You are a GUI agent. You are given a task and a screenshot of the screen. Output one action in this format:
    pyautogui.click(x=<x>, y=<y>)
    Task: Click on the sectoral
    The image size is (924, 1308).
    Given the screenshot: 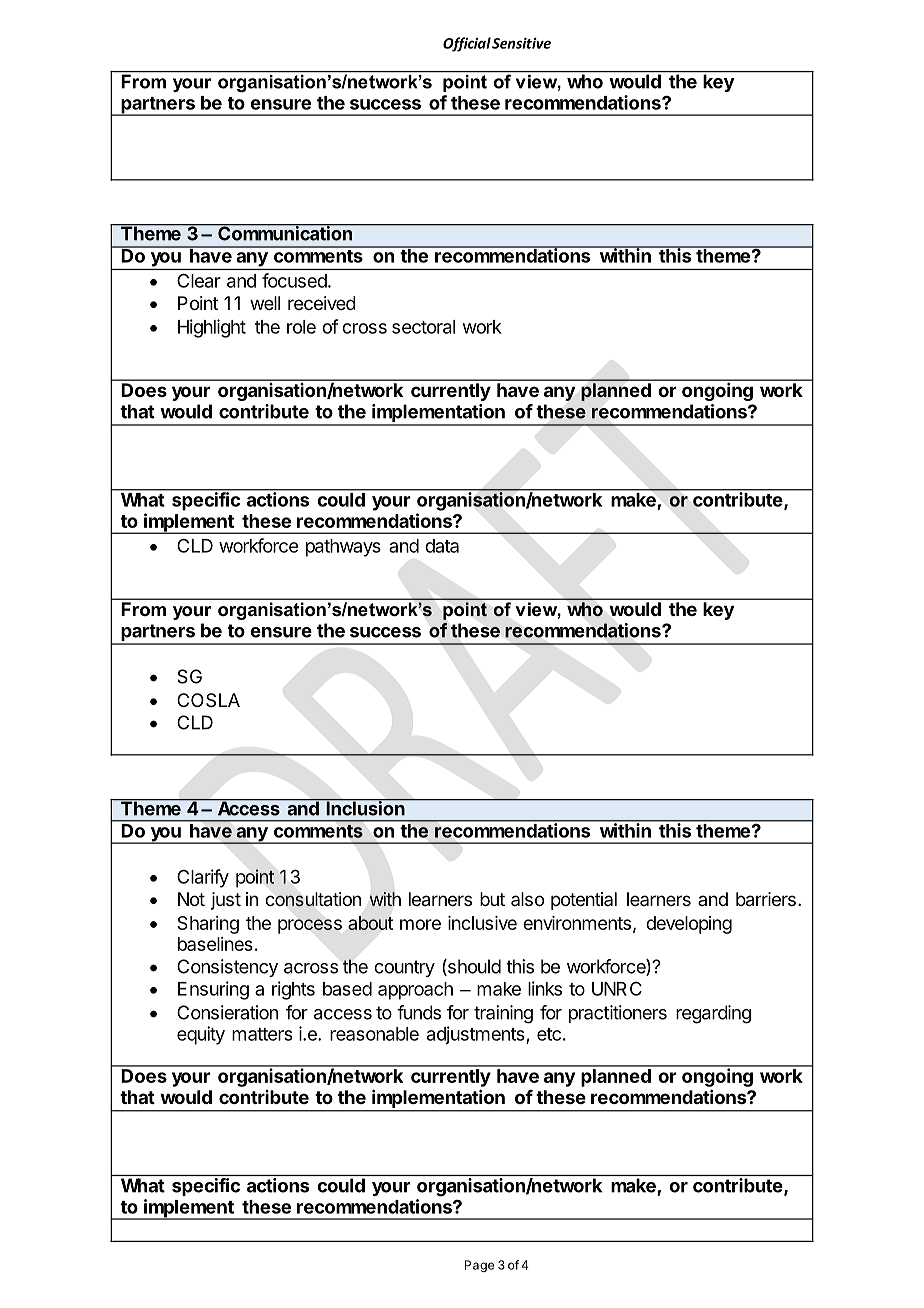 What is the action you would take?
    pyautogui.click(x=423, y=327)
